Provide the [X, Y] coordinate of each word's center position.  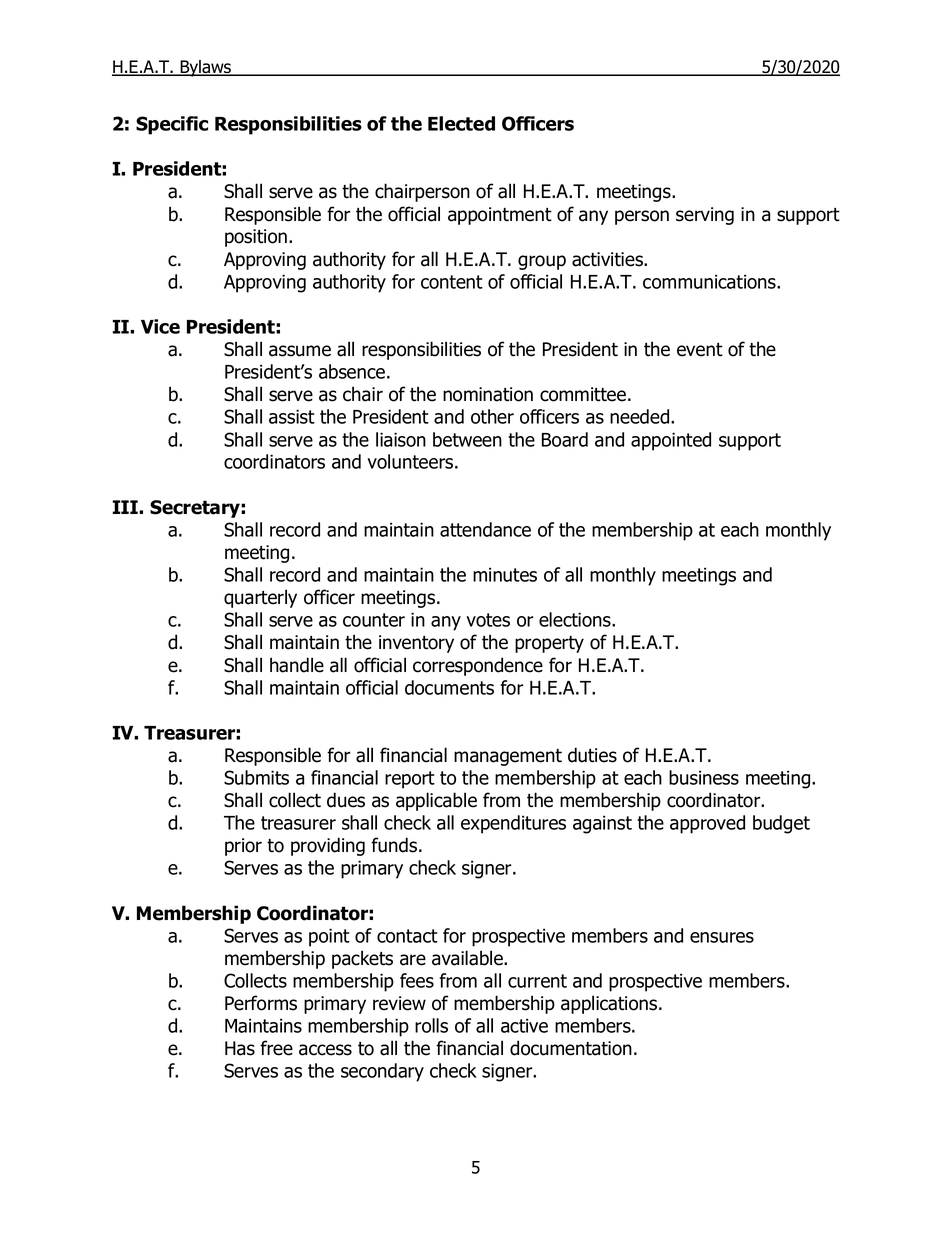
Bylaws [206, 68]
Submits [256, 777]
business [704, 777]
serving [705, 216]
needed [641, 416]
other [492, 416]
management [508, 757]
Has [240, 1048]
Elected [461, 123]
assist [292, 416]
